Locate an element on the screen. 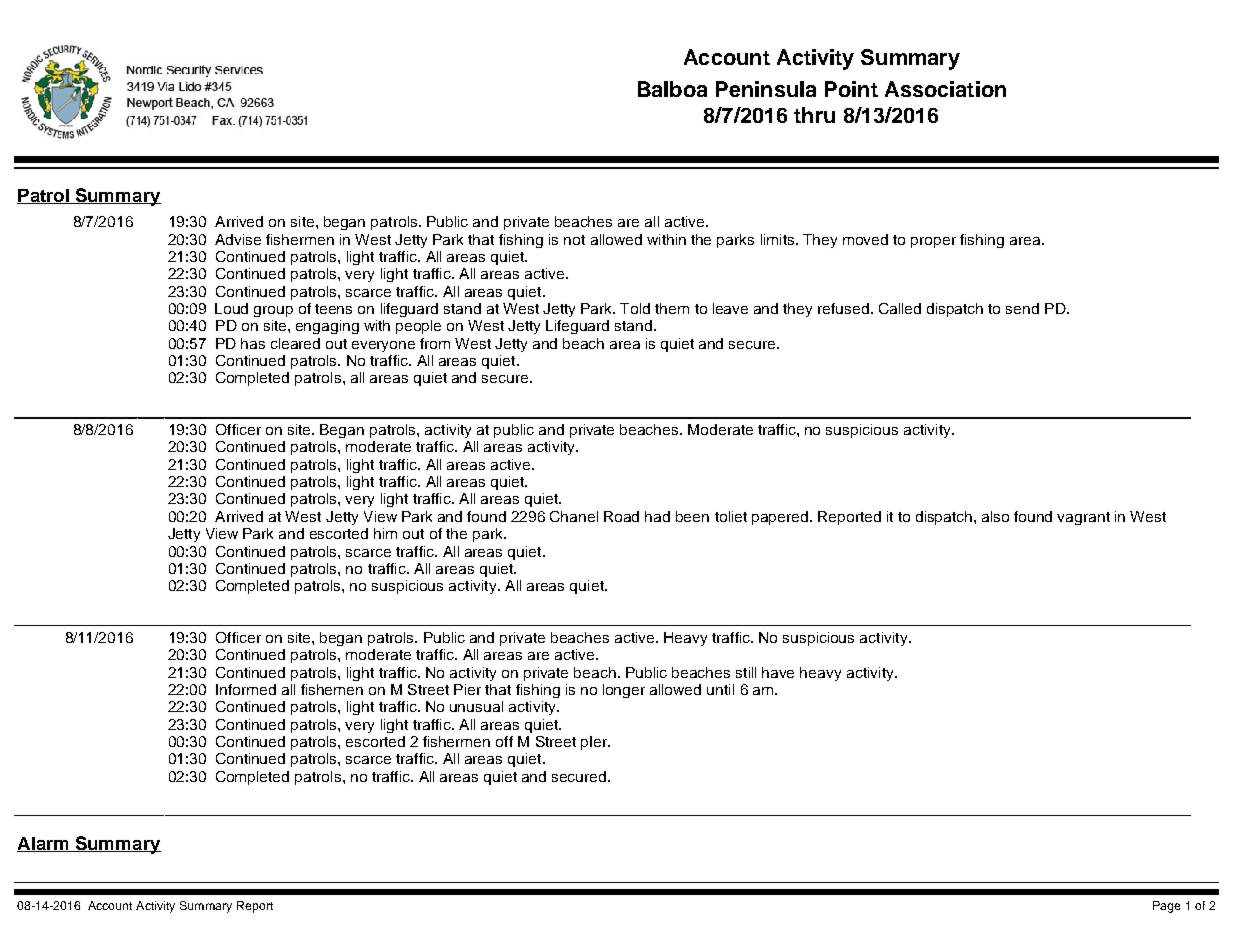 The width and height of the screenshot is (1233, 952). Balboa is located at coordinates (672, 89).
